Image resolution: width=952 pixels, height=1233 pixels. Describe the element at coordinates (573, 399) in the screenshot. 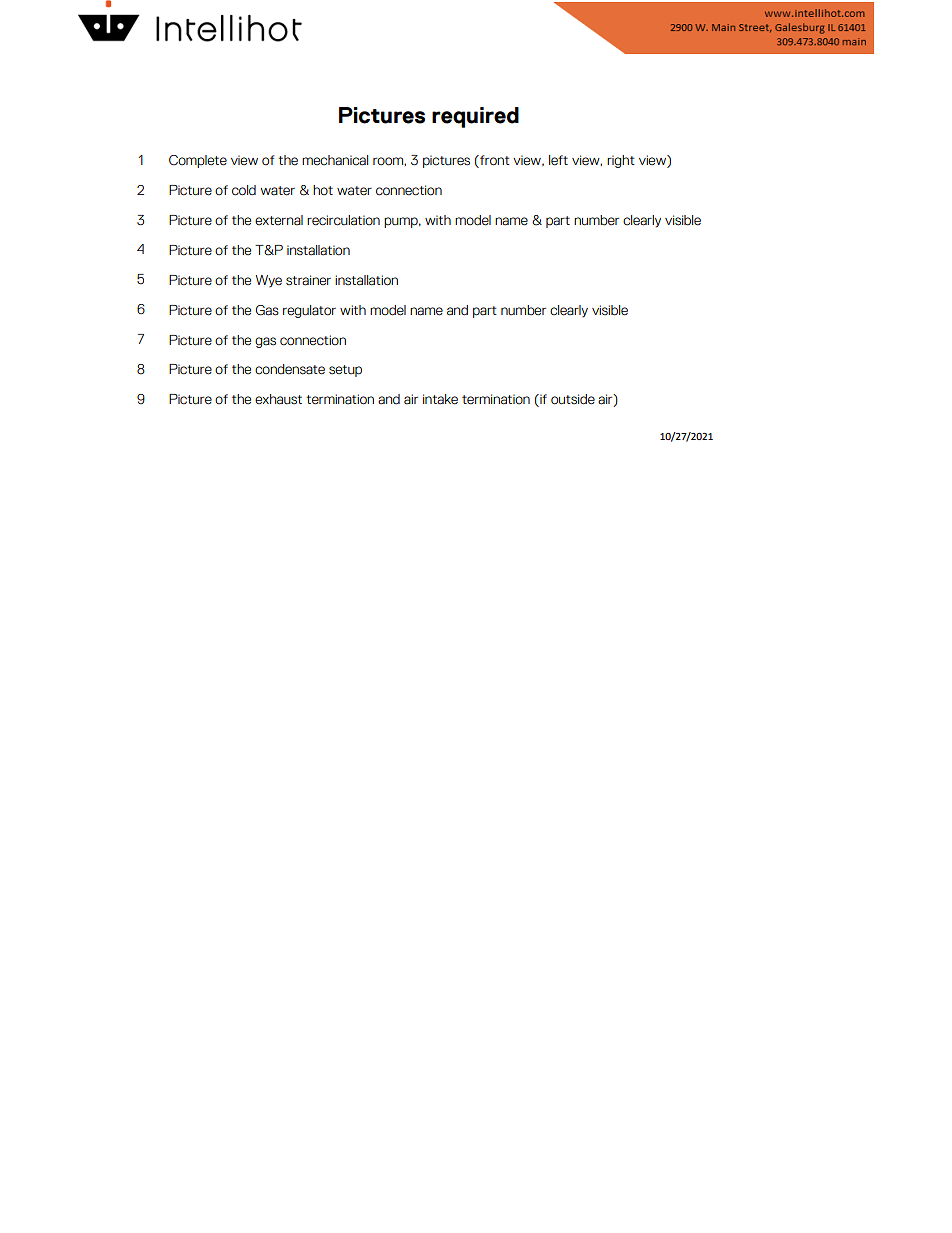

I see `outside` at that location.
